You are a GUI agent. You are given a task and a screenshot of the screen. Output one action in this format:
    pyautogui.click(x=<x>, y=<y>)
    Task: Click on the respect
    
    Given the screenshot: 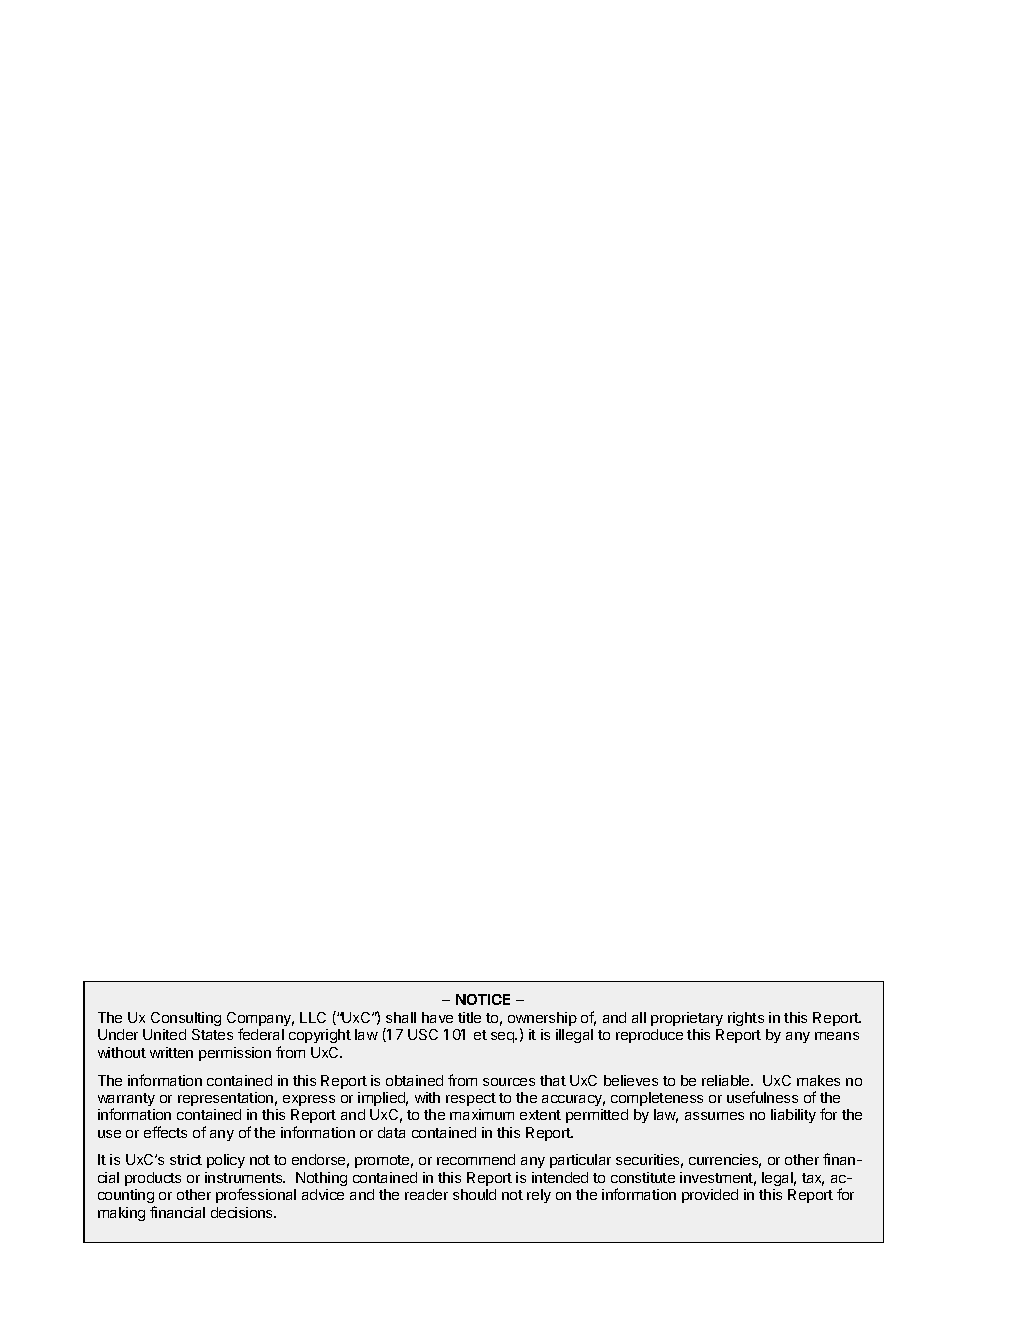 What is the action you would take?
    pyautogui.click(x=471, y=1099)
